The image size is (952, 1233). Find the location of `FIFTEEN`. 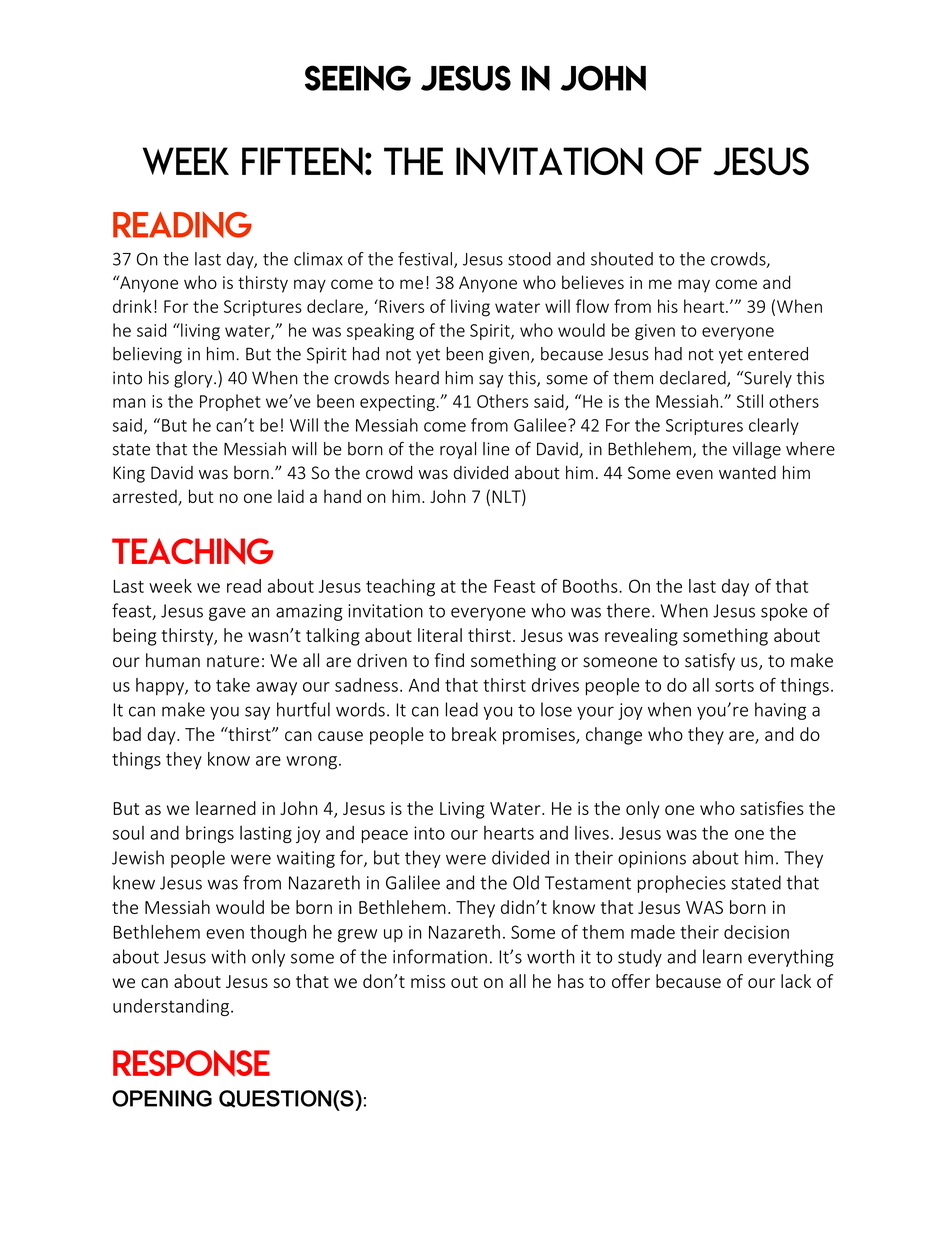

FIFTEEN is located at coordinates (302, 161).
